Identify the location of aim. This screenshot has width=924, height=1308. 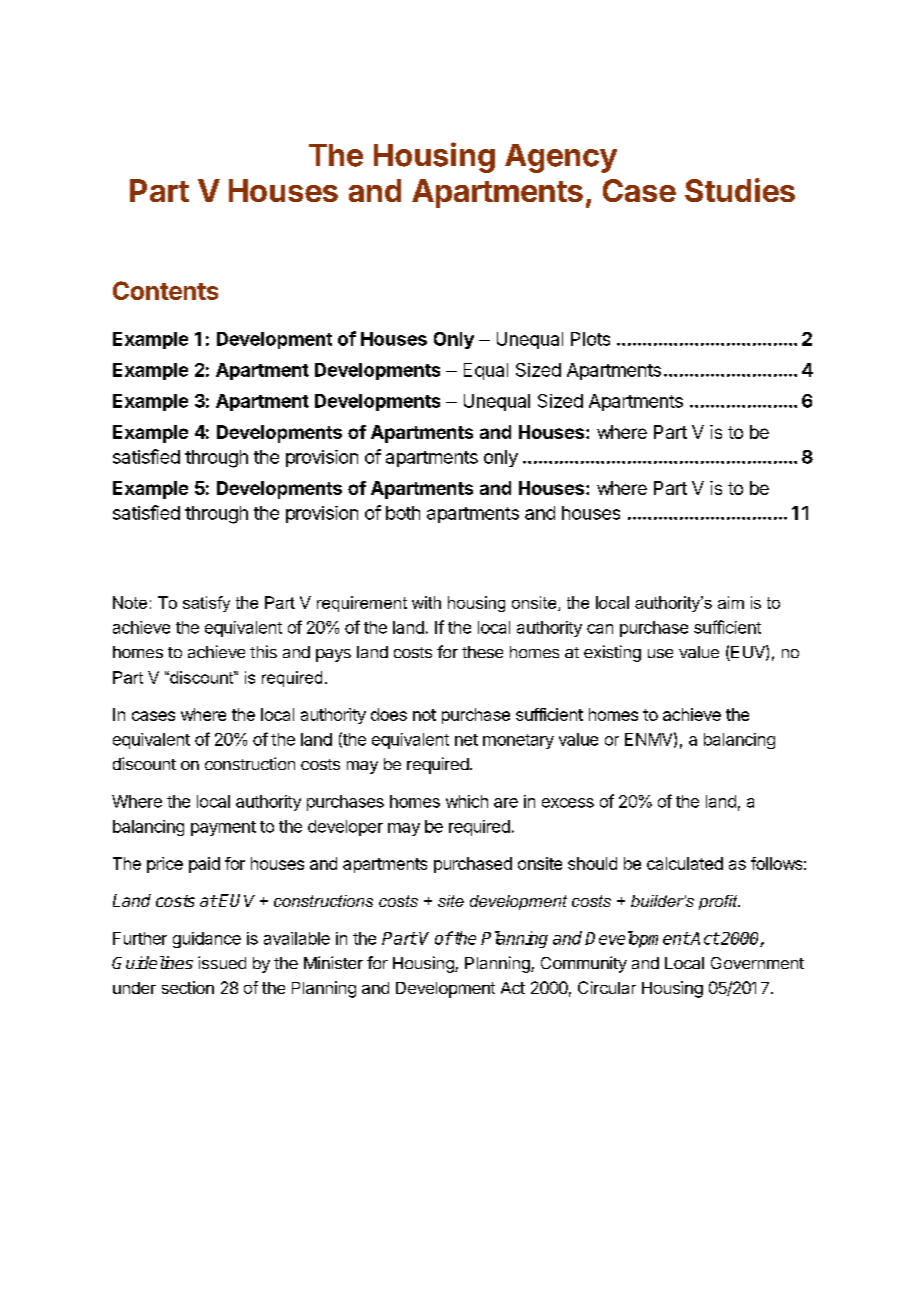
(731, 602).
